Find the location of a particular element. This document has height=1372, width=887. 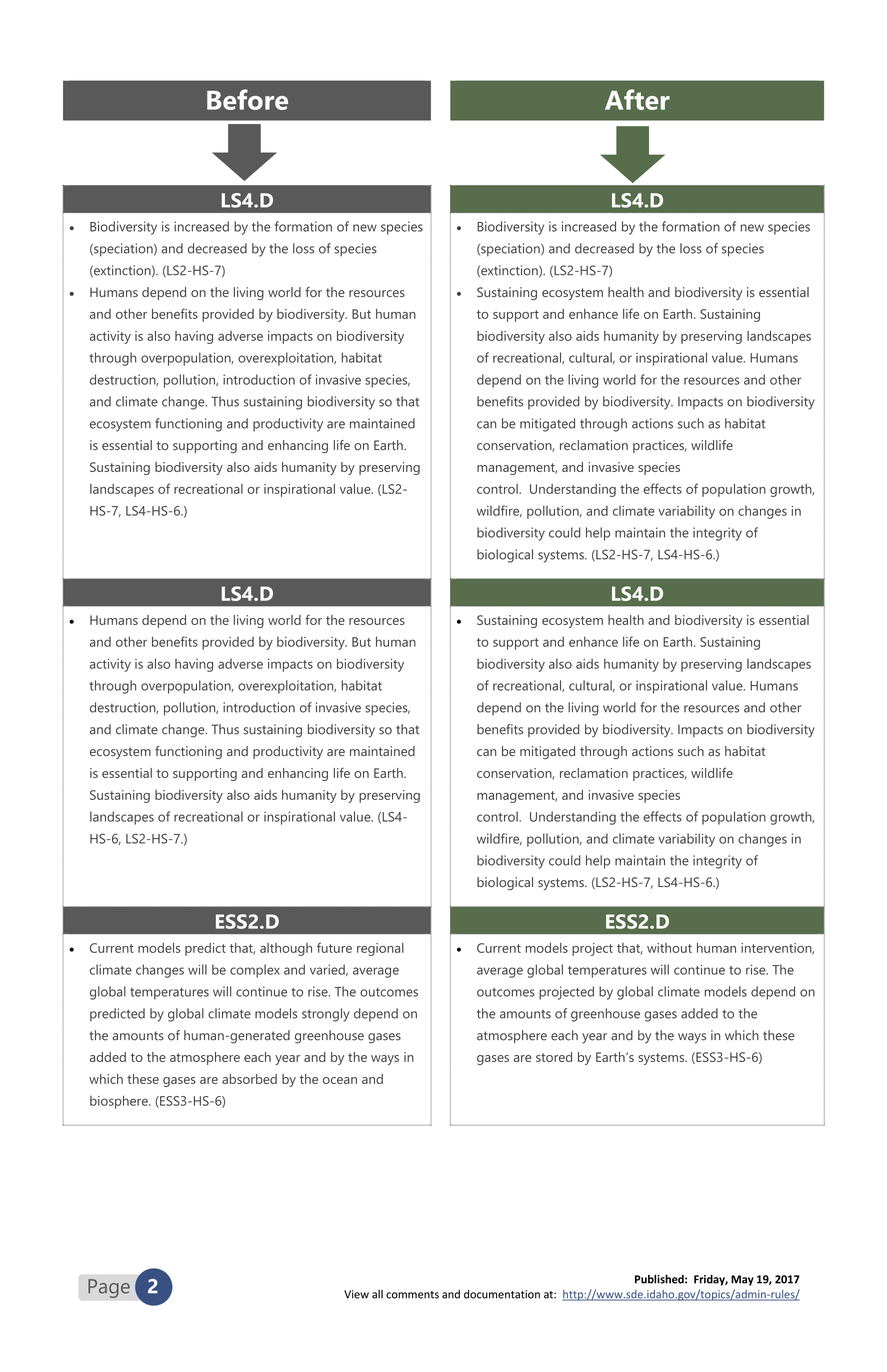

After is located at coordinates (637, 99).
